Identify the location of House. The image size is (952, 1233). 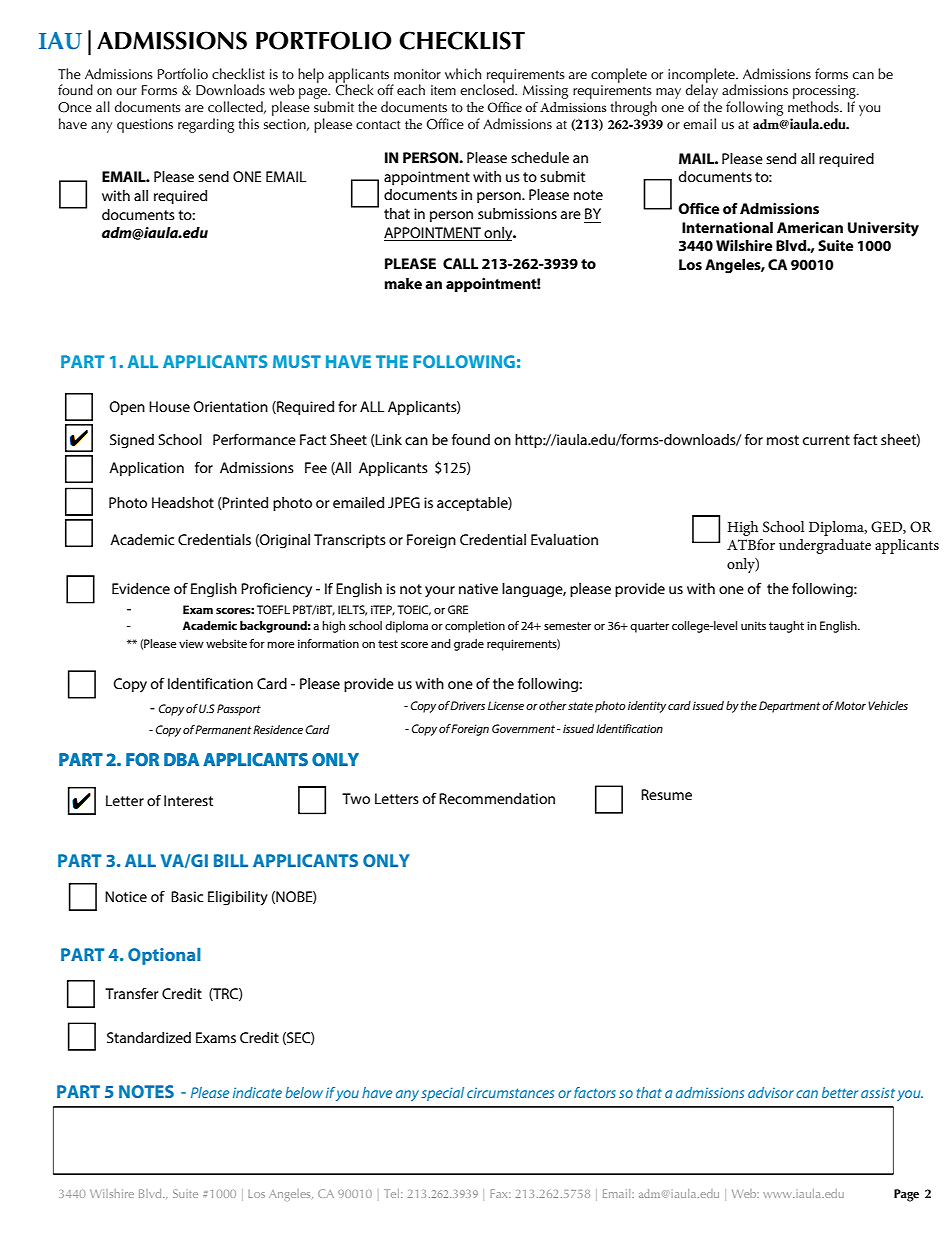
(169, 406).
